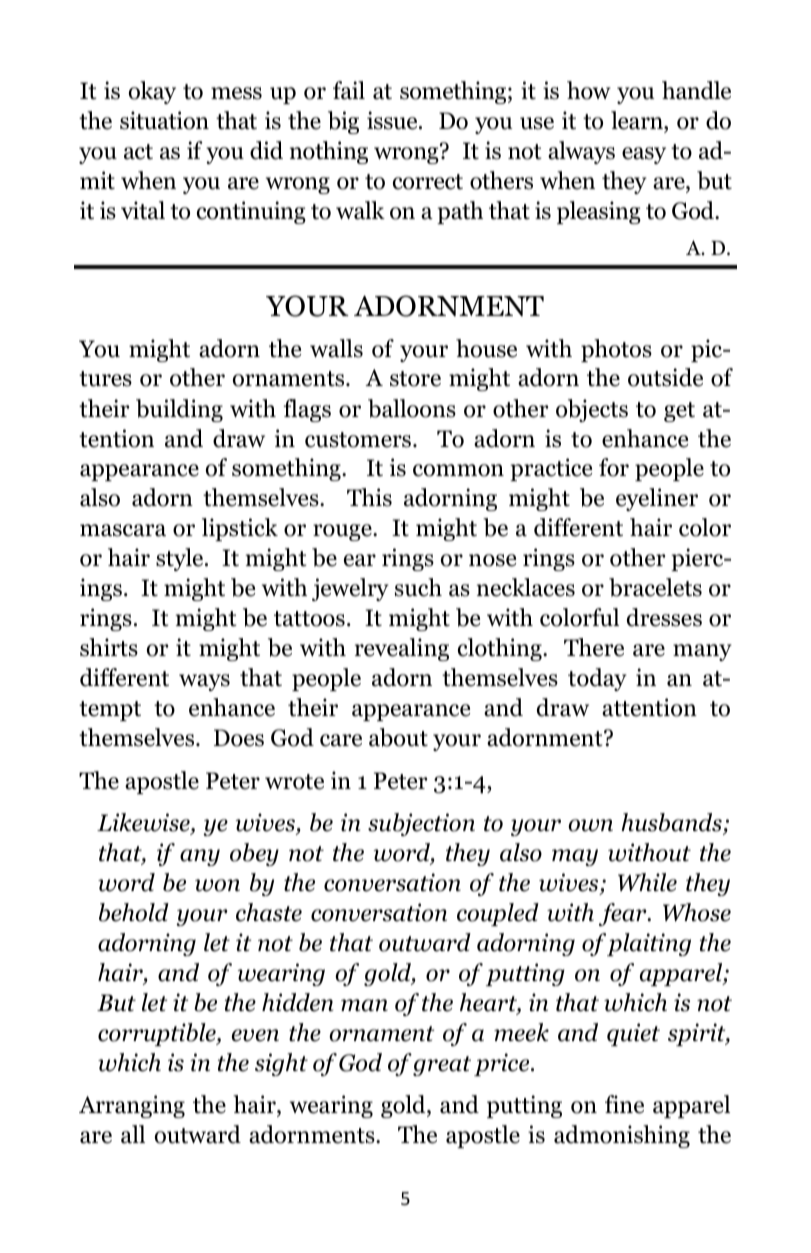 The height and width of the image is (1253, 811). I want to click on Arranging, so click(132, 1106).
